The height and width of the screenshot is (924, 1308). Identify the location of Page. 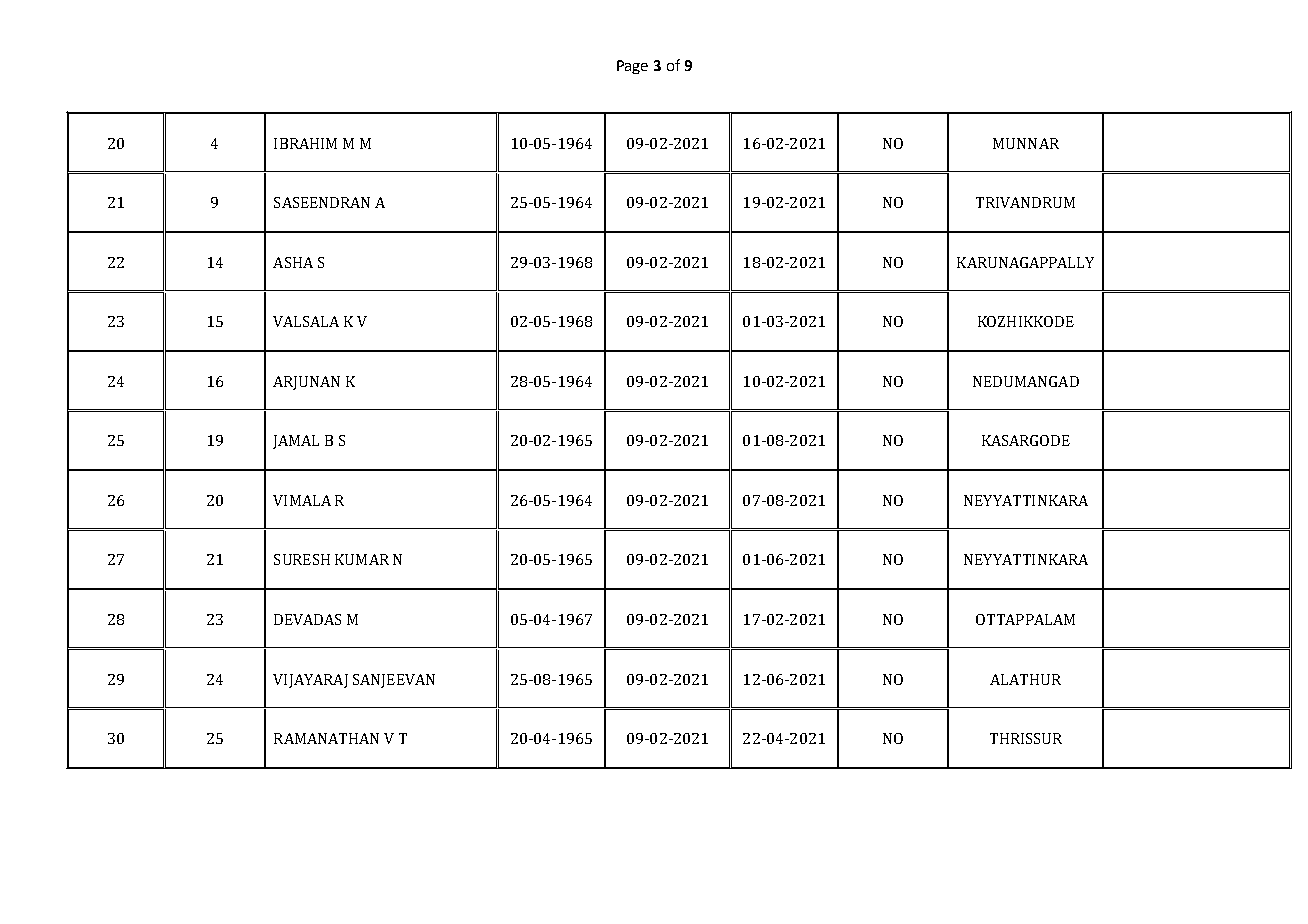
(632, 67).
